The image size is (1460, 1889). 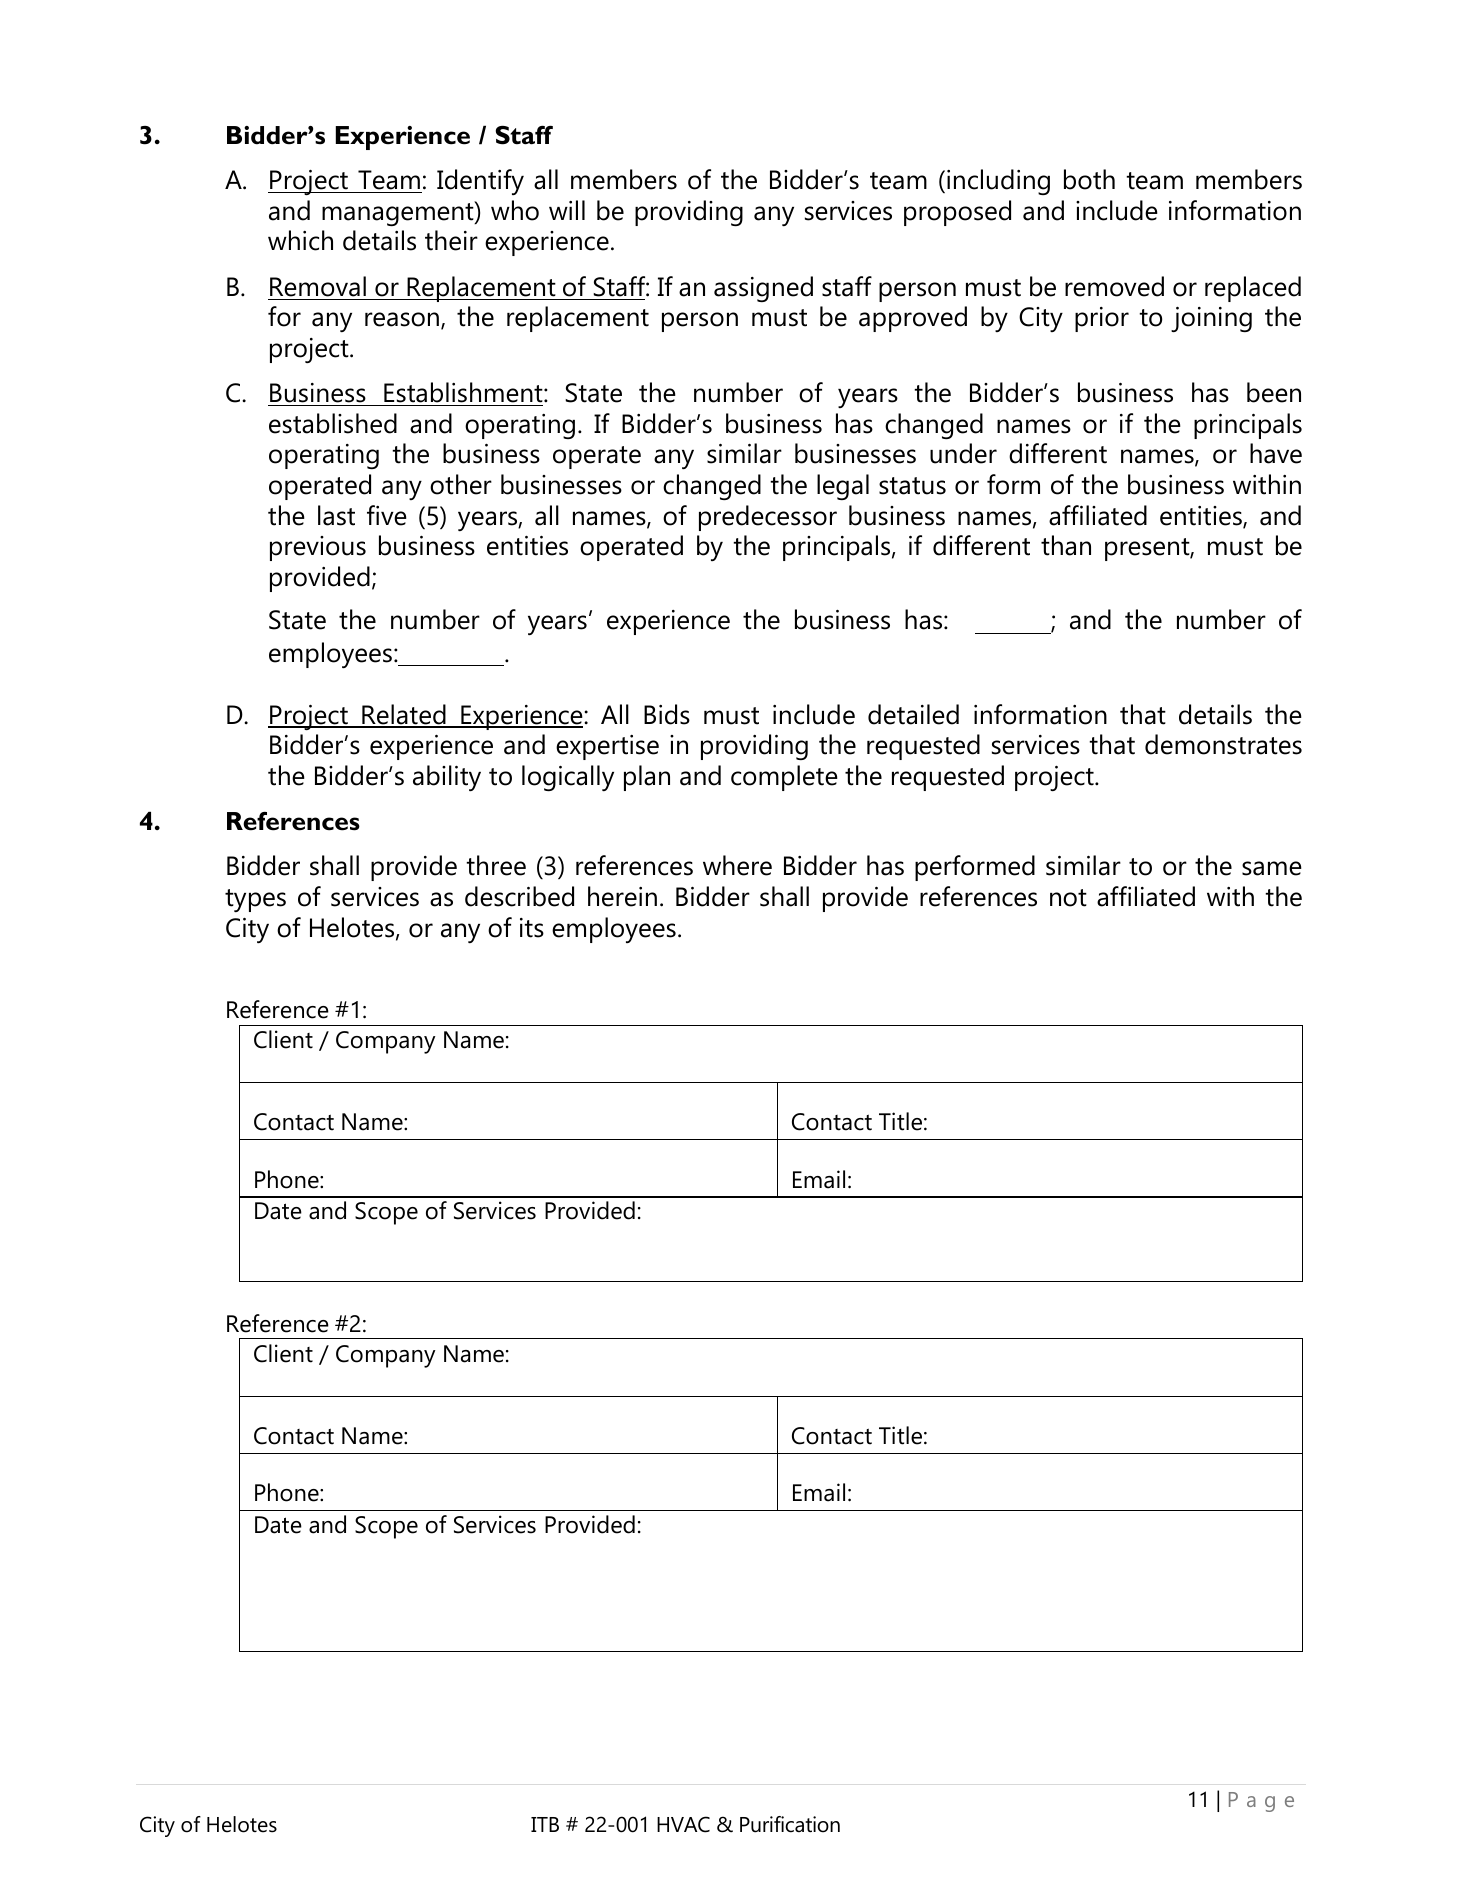 What do you see at coordinates (1068, 898) in the screenshot?
I see `not` at bounding box center [1068, 898].
